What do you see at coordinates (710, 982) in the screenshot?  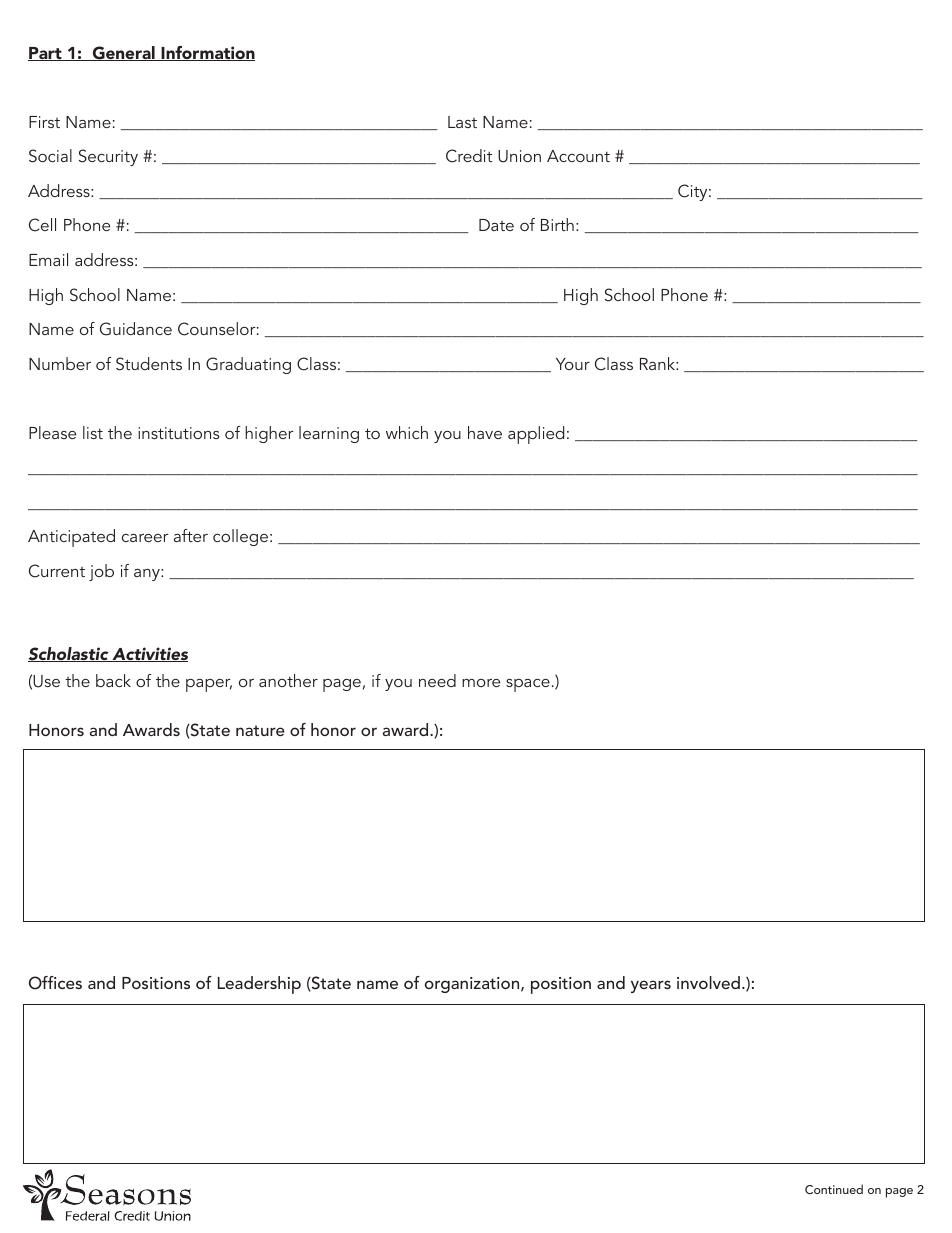 I see `involved` at bounding box center [710, 982].
